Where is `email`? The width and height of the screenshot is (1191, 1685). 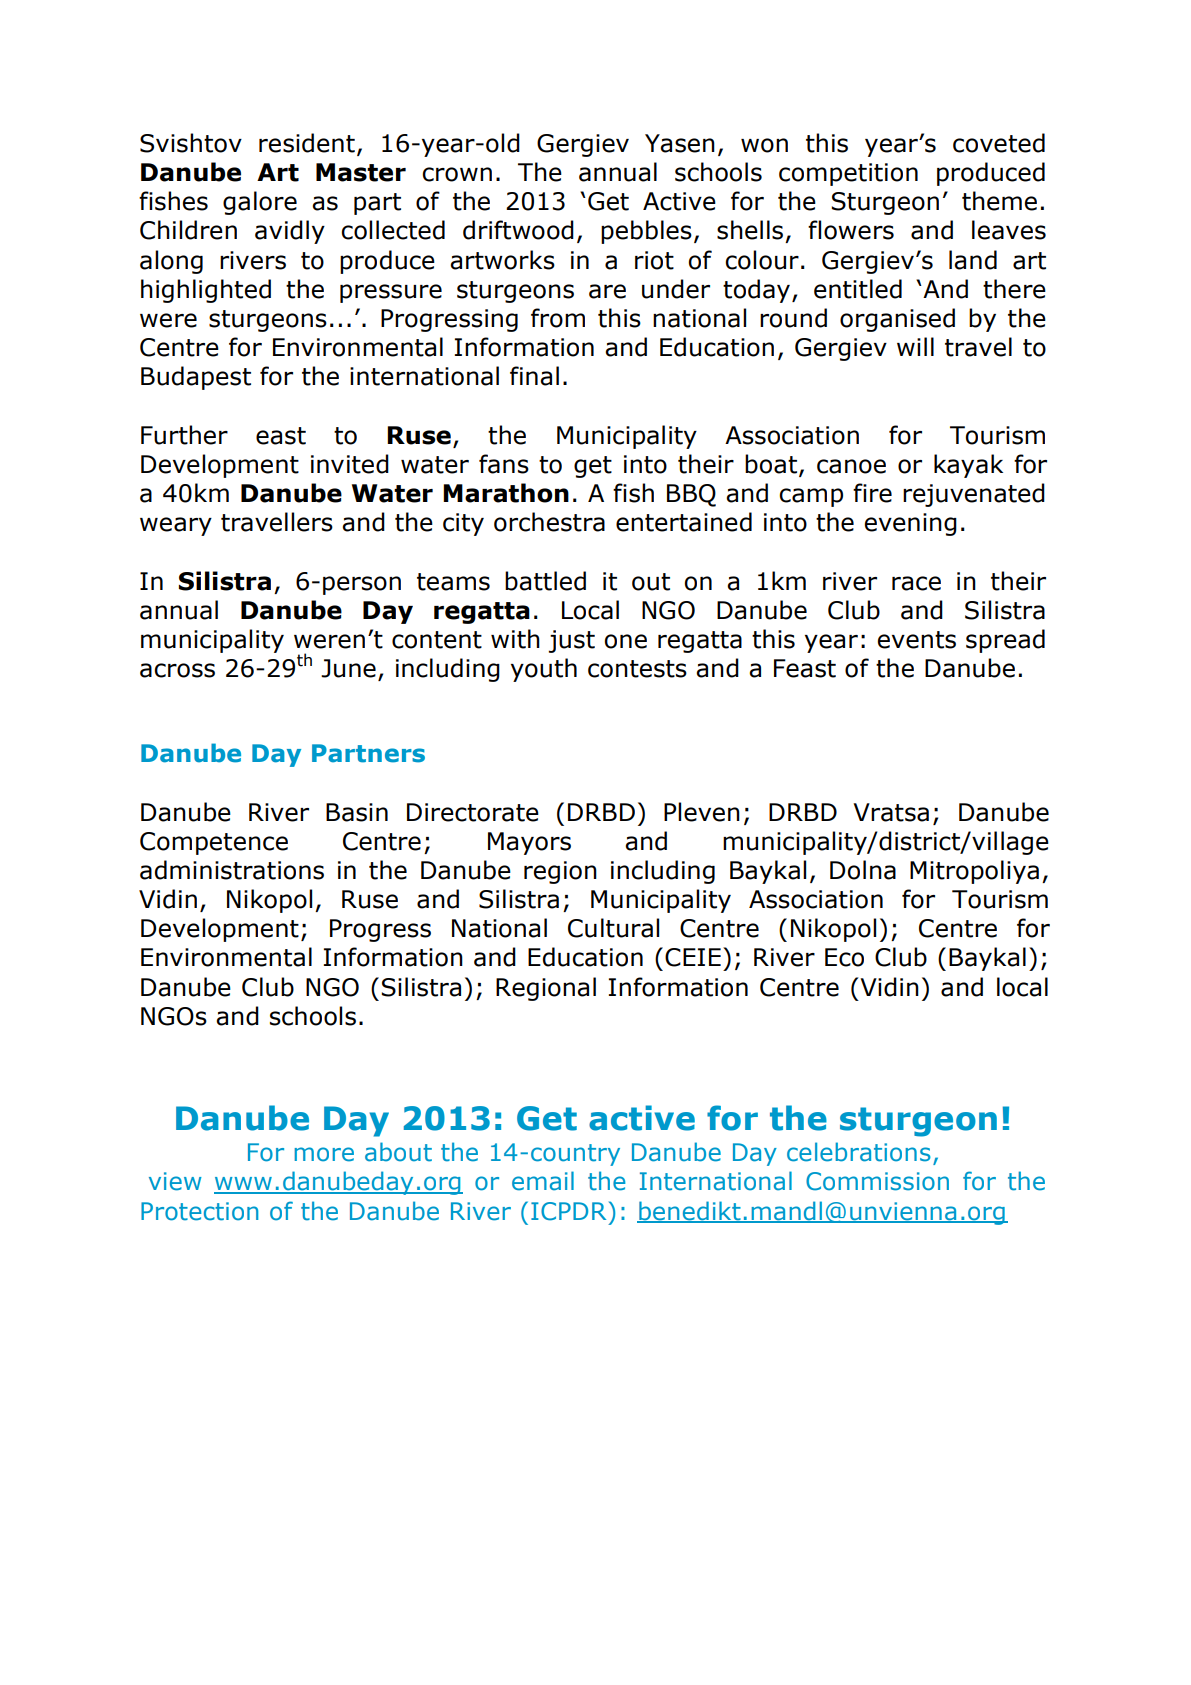
email is located at coordinates (543, 1181).
